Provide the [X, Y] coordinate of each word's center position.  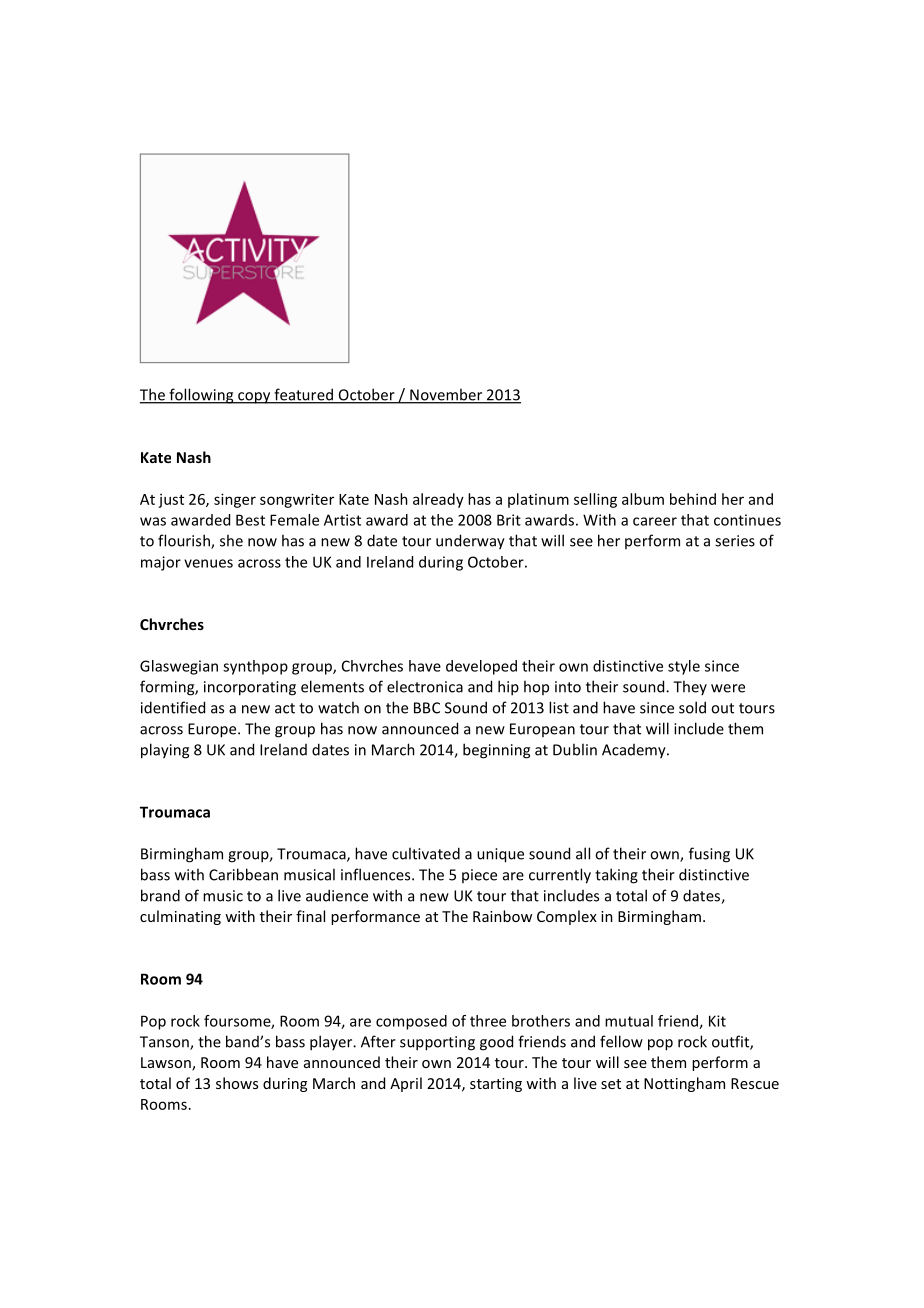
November [446, 395]
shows [237, 1083]
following [201, 396]
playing [165, 751]
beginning [496, 751]
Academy [635, 751]
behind [693, 499]
